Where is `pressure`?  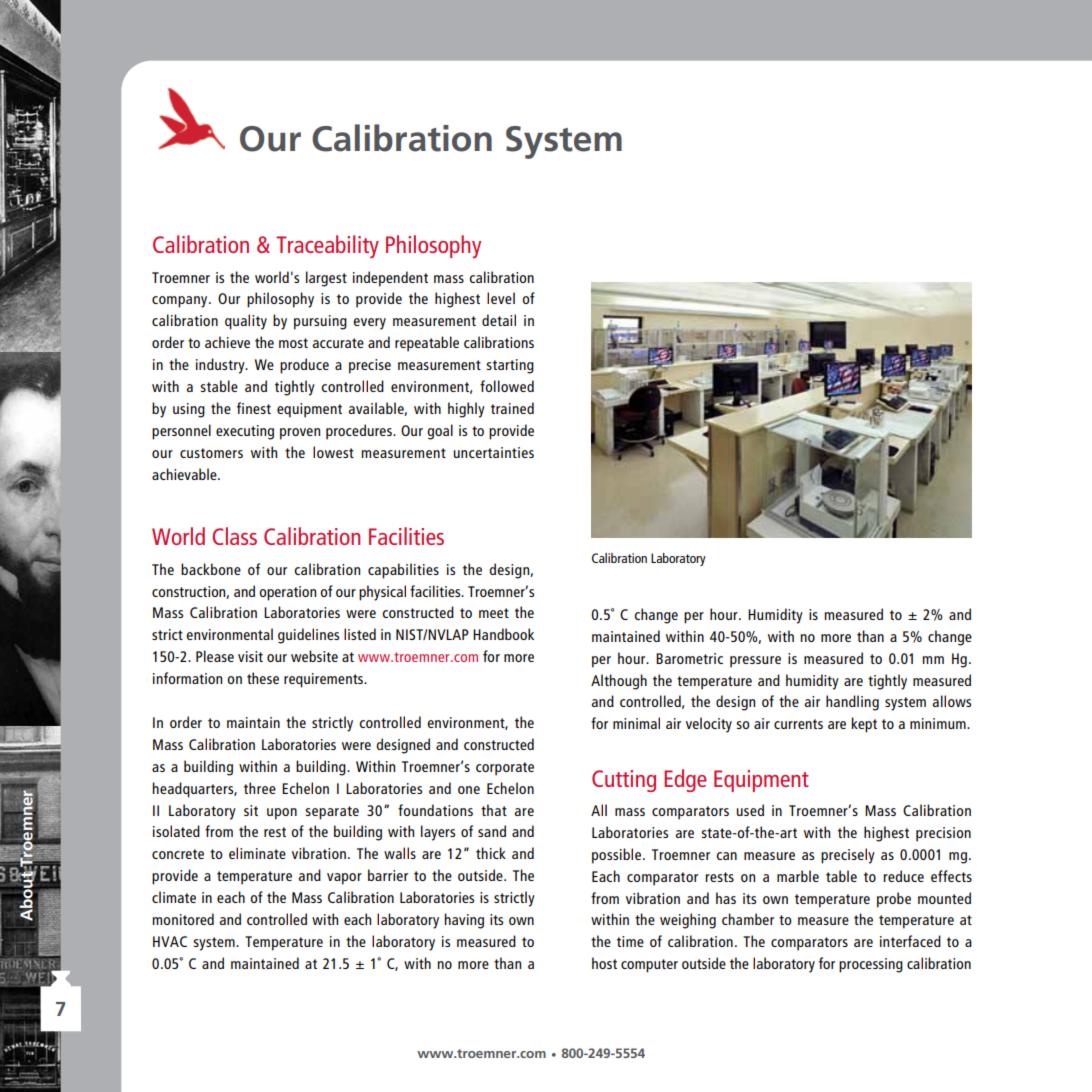
pressure is located at coordinates (755, 662).
